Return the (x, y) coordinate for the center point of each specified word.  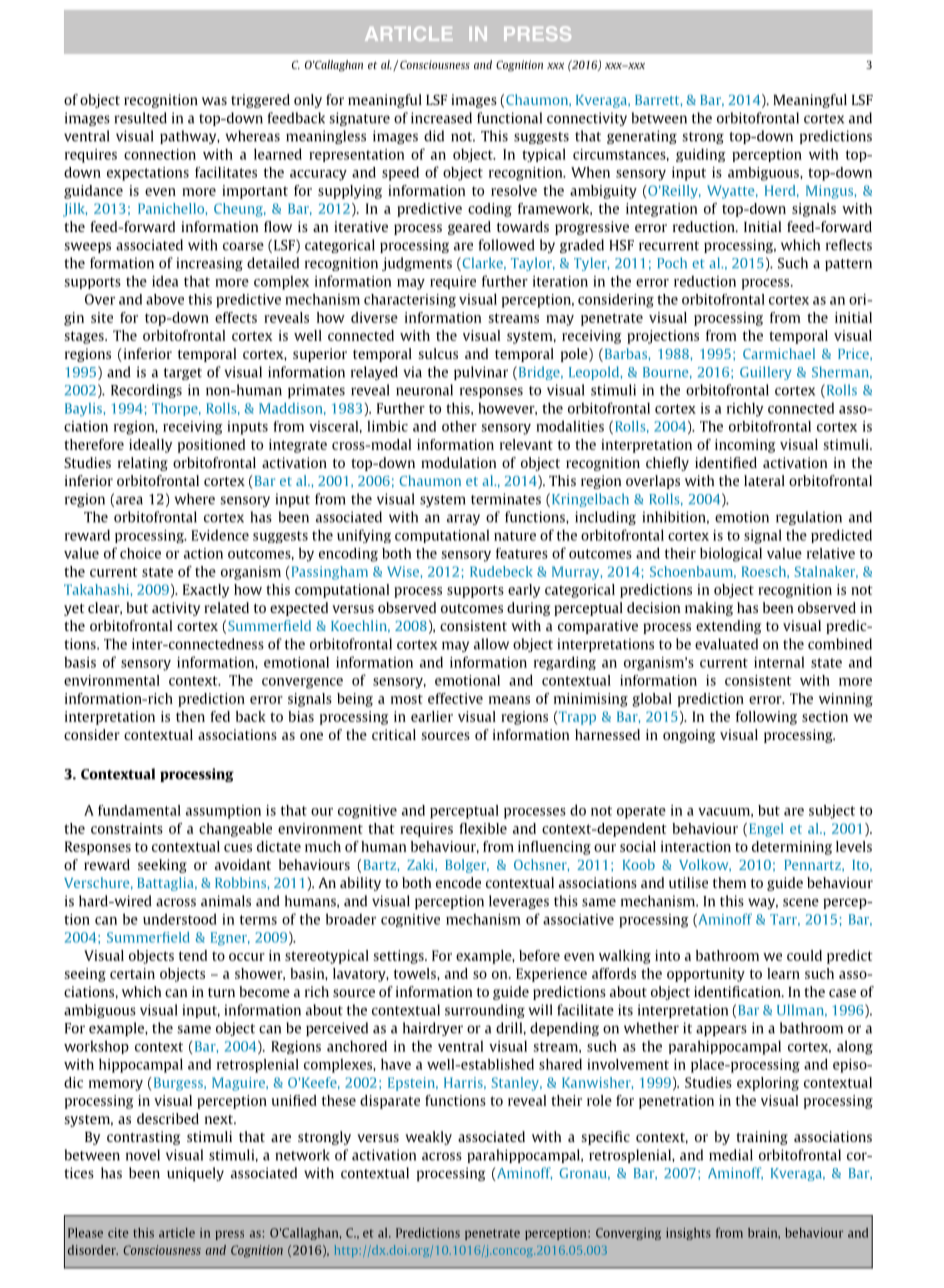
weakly (428, 1138)
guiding (701, 155)
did (434, 136)
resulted (140, 118)
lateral (764, 480)
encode (458, 882)
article (177, 1233)
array (463, 519)
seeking (162, 866)
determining (792, 848)
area (129, 500)
